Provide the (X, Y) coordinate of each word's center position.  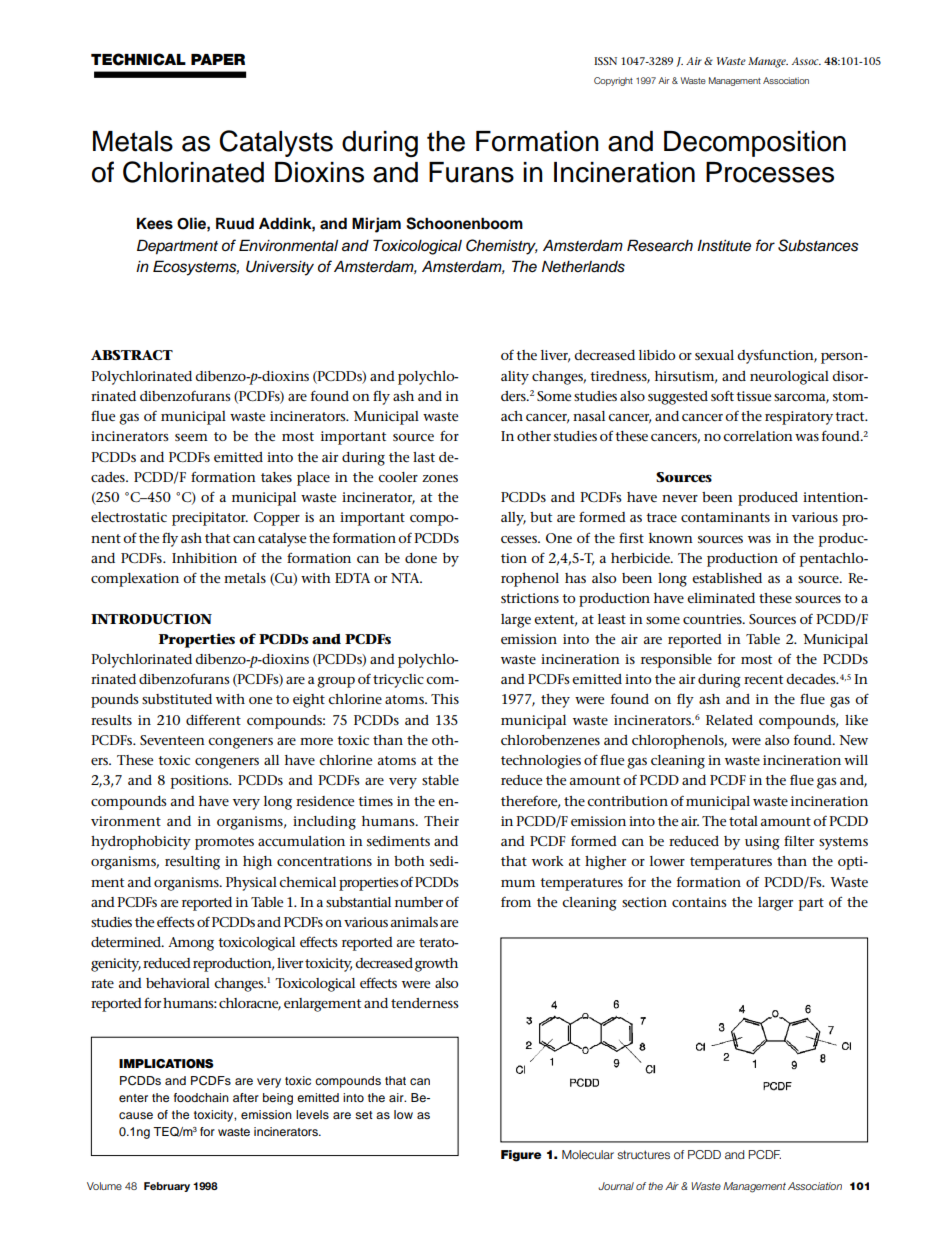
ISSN (605, 61)
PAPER (218, 59)
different (213, 719)
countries (713, 619)
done (421, 558)
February (167, 1187)
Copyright (613, 81)
